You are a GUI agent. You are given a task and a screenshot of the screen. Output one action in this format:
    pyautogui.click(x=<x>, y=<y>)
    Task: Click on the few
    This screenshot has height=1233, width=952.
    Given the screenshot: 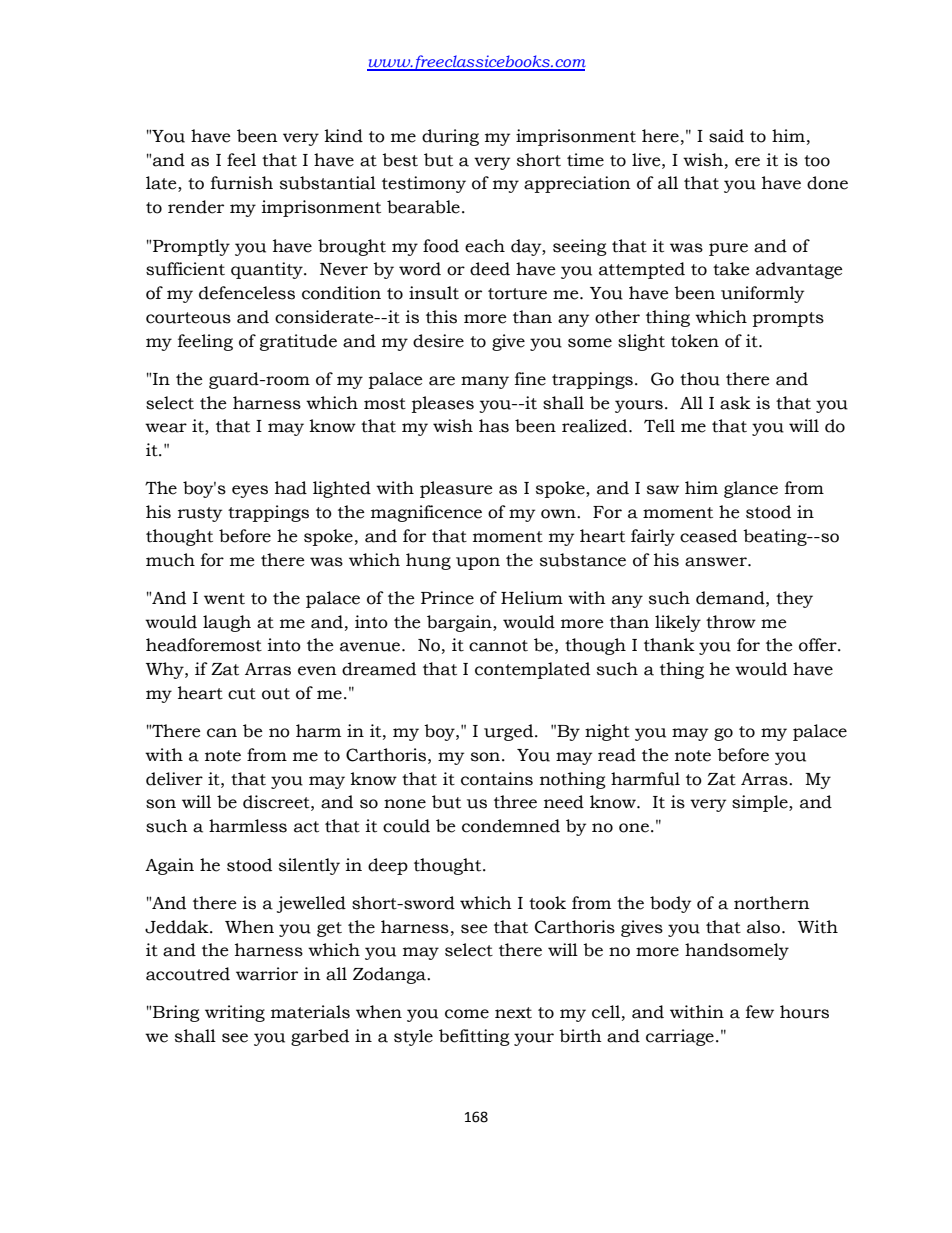 What is the action you would take?
    pyautogui.click(x=760, y=1012)
